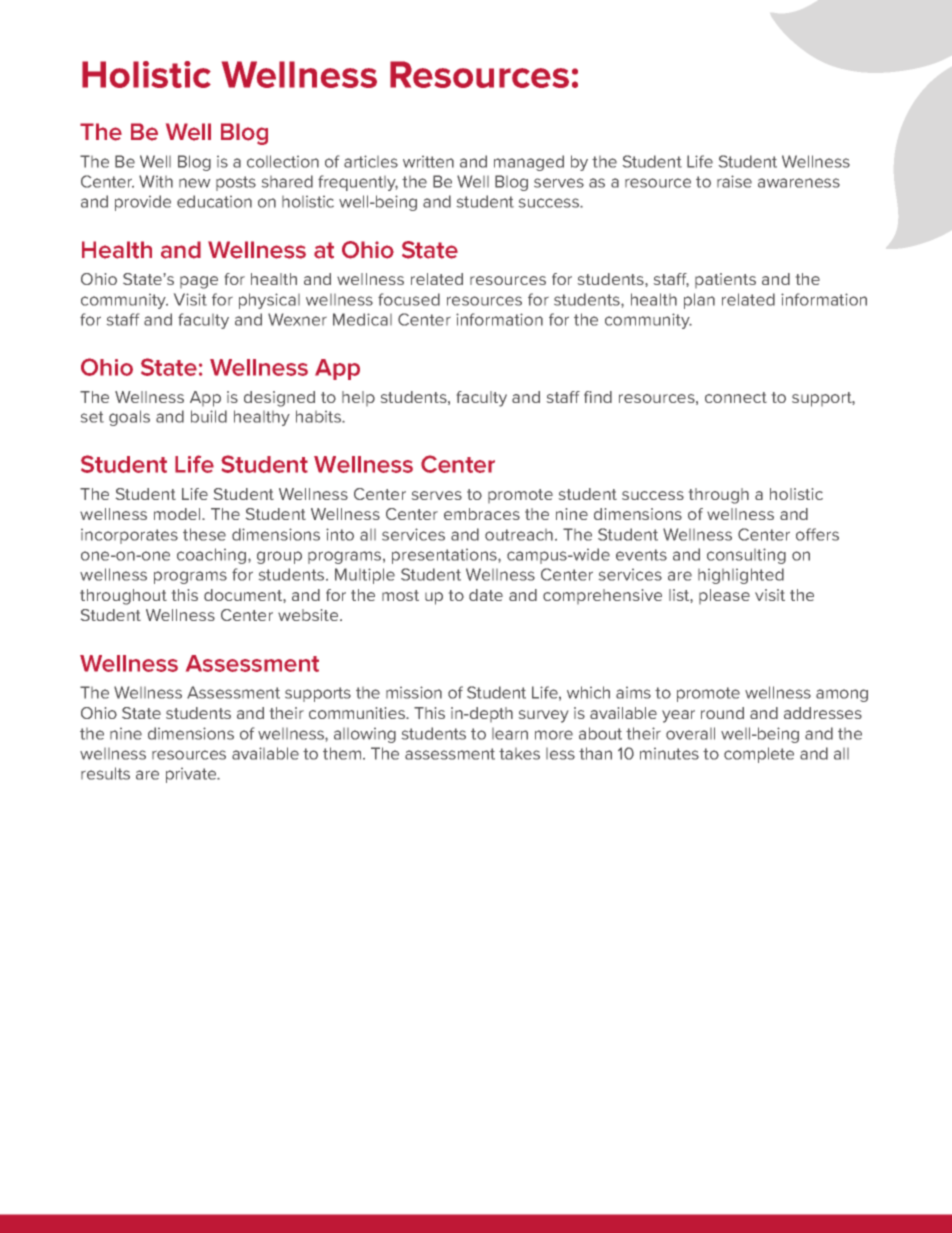 This document has width=952, height=1233. What do you see at coordinates (759, 755) in the document?
I see `complete` at bounding box center [759, 755].
